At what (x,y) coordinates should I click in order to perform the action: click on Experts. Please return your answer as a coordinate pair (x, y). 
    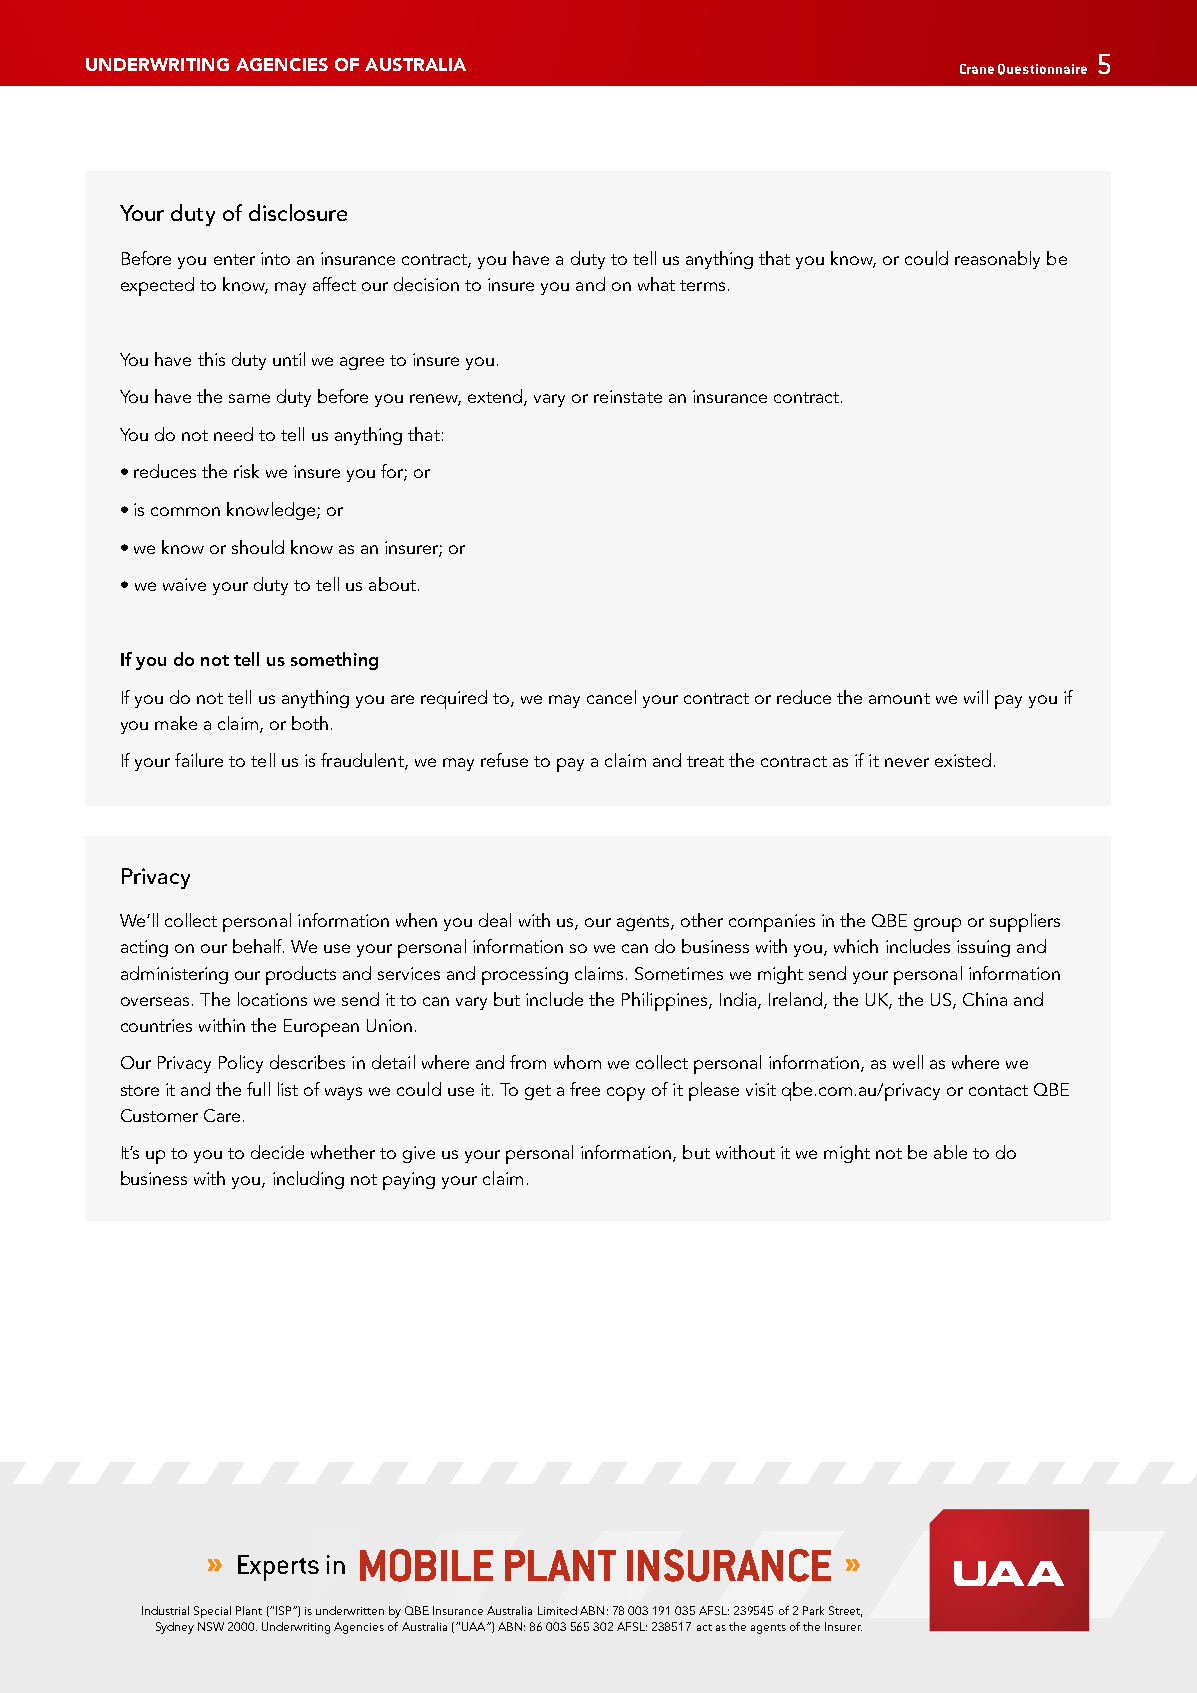
    Looking at the image, I should click on (278, 1568).
